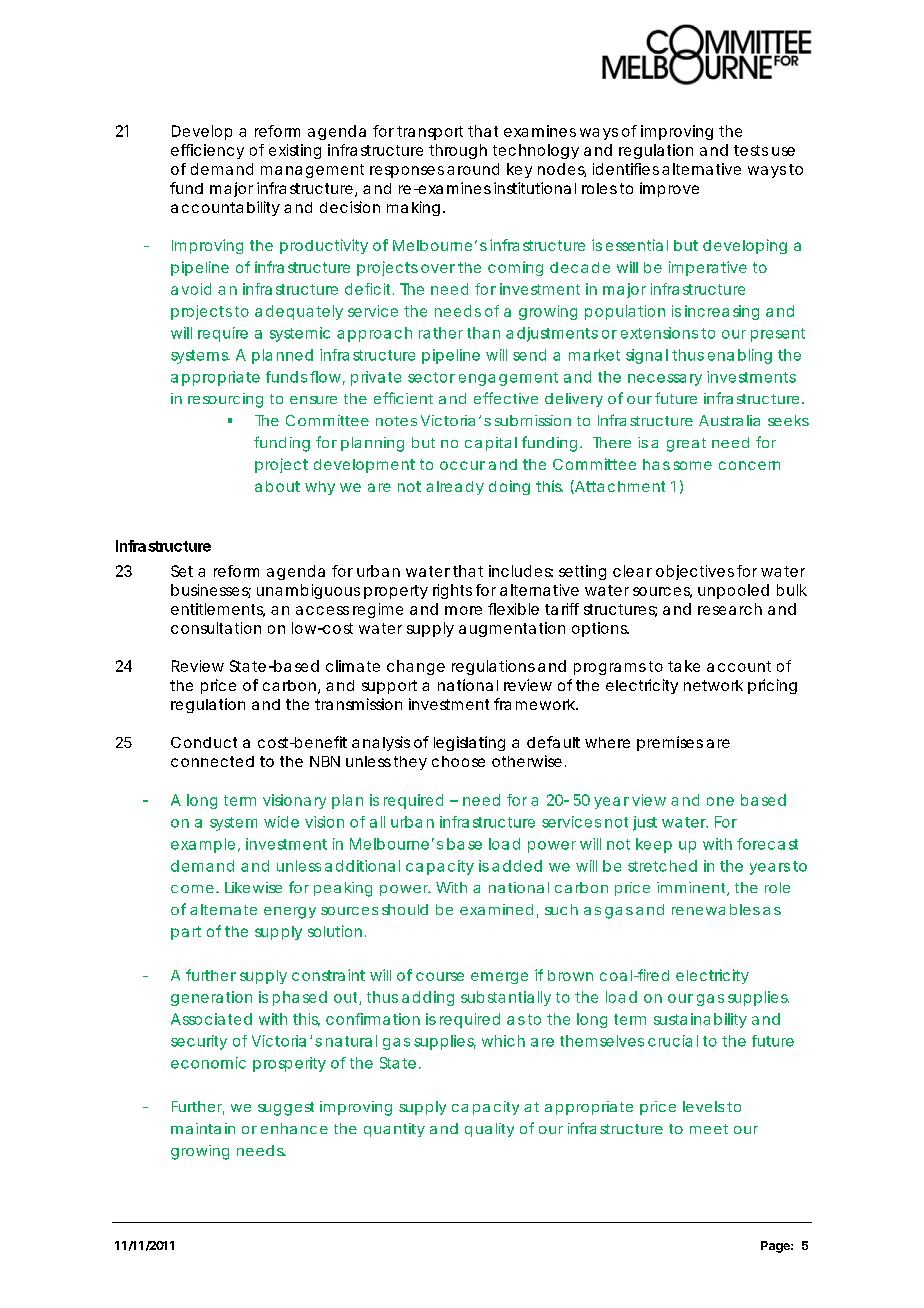 This page has height=1308, width=924. Describe the element at coordinates (483, 333) in the page. I see `than` at that location.
